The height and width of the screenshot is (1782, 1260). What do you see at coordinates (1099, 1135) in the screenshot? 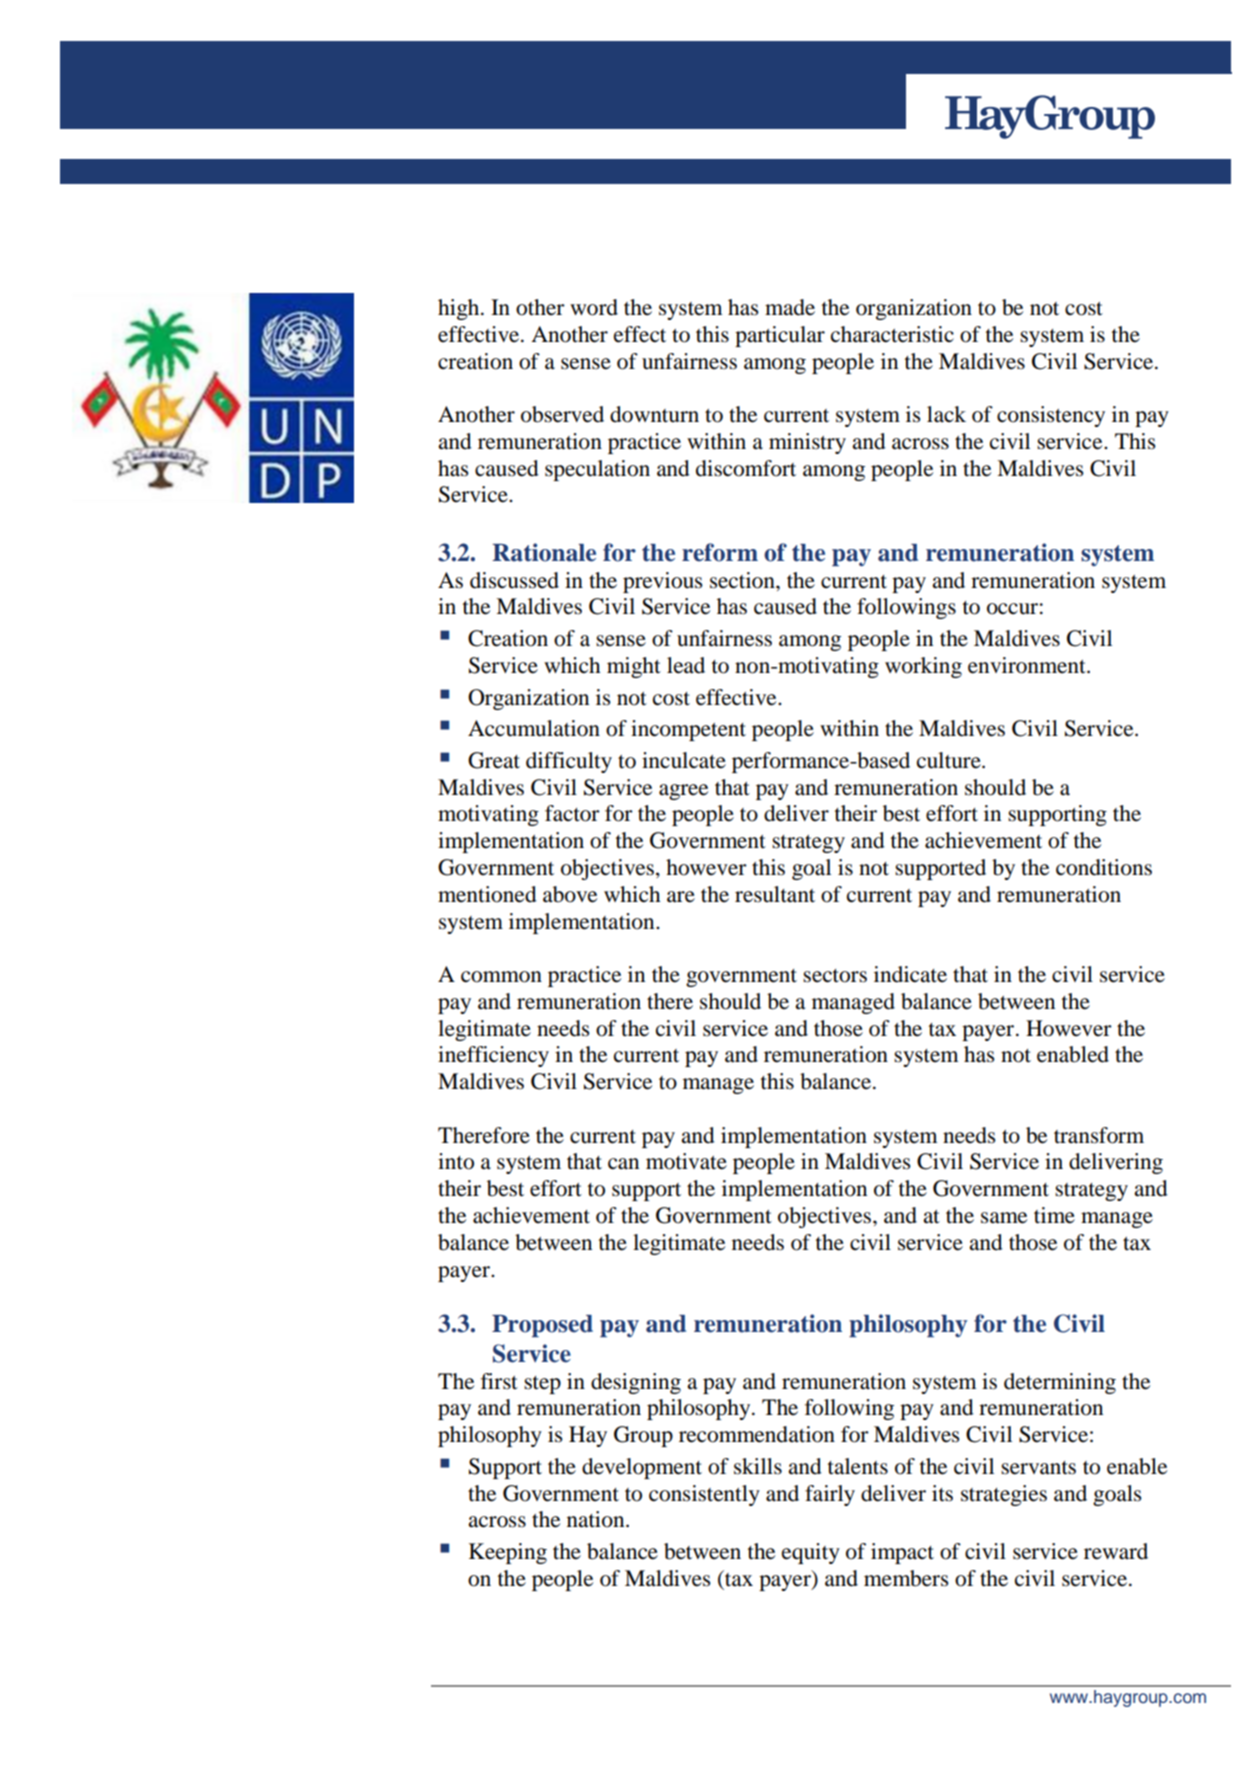
I see `transform` at bounding box center [1099, 1135].
